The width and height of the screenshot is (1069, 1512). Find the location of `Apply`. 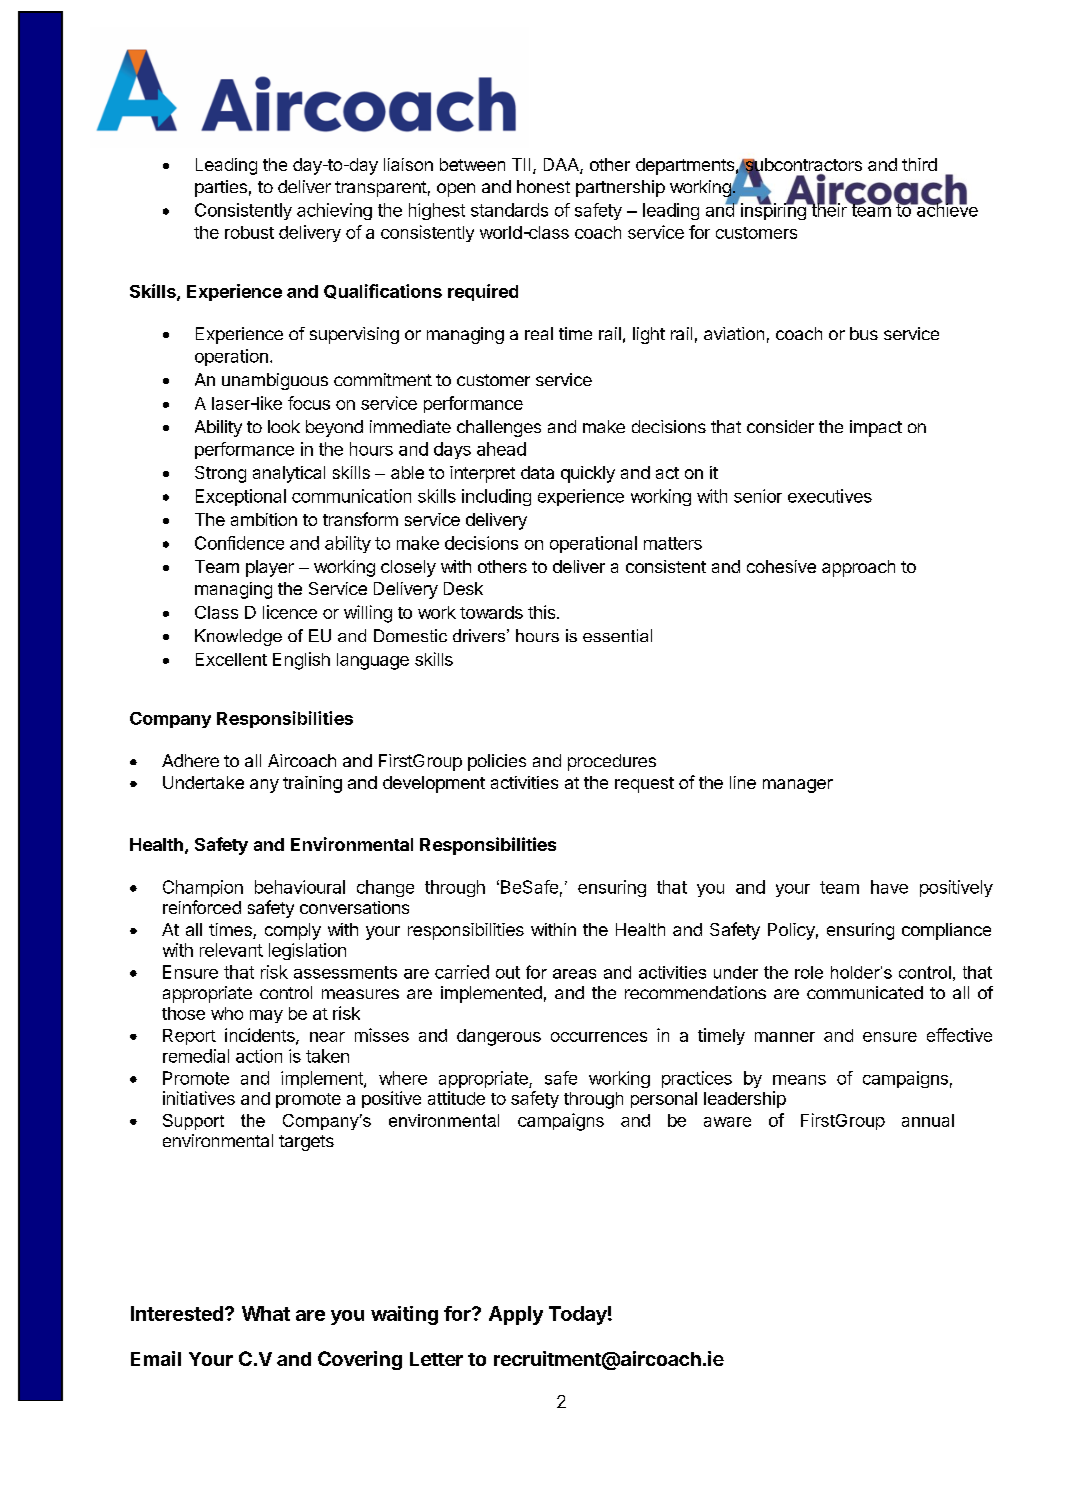

Apply is located at coordinates (516, 1315).
